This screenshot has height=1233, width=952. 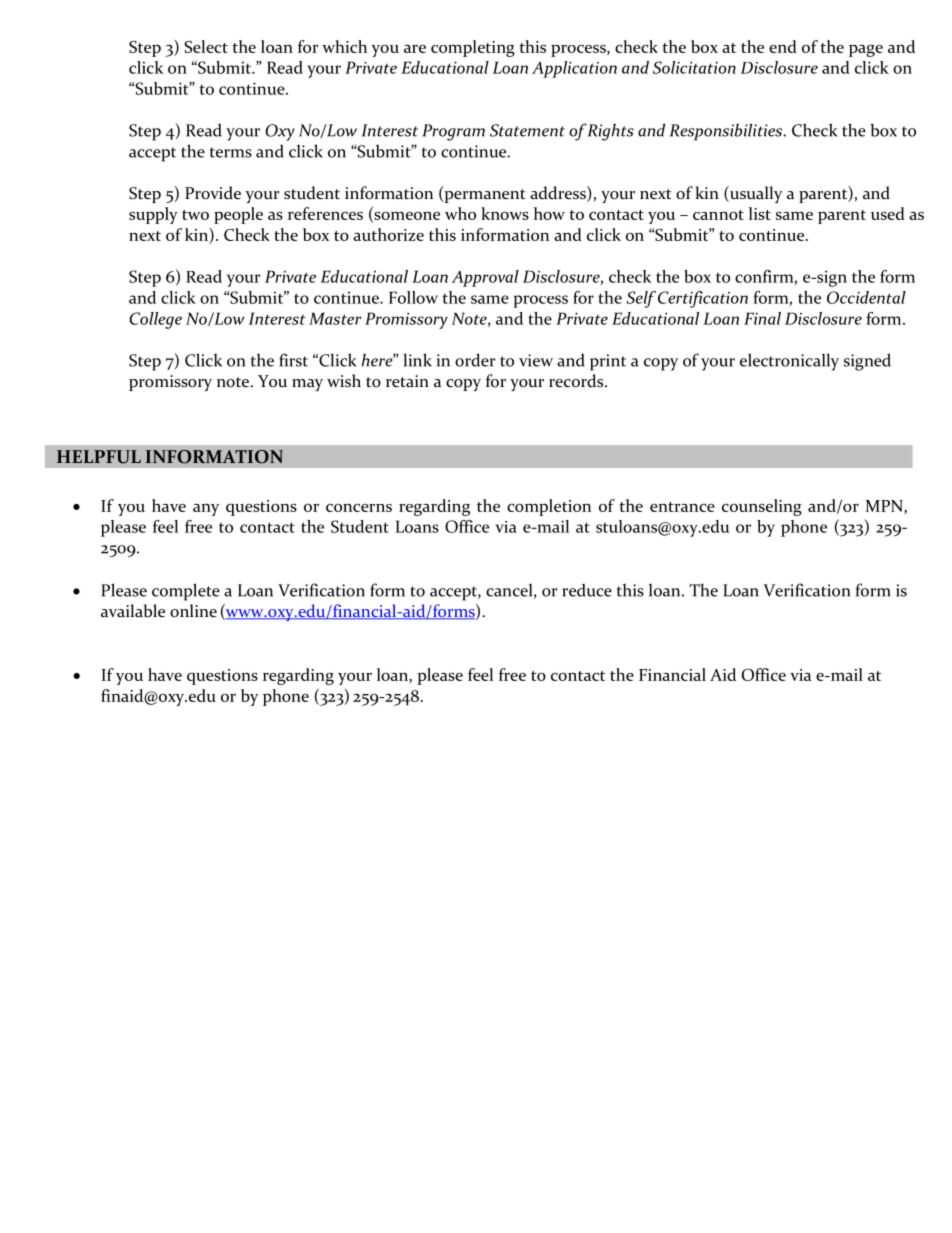 I want to click on reduce, so click(x=587, y=590).
